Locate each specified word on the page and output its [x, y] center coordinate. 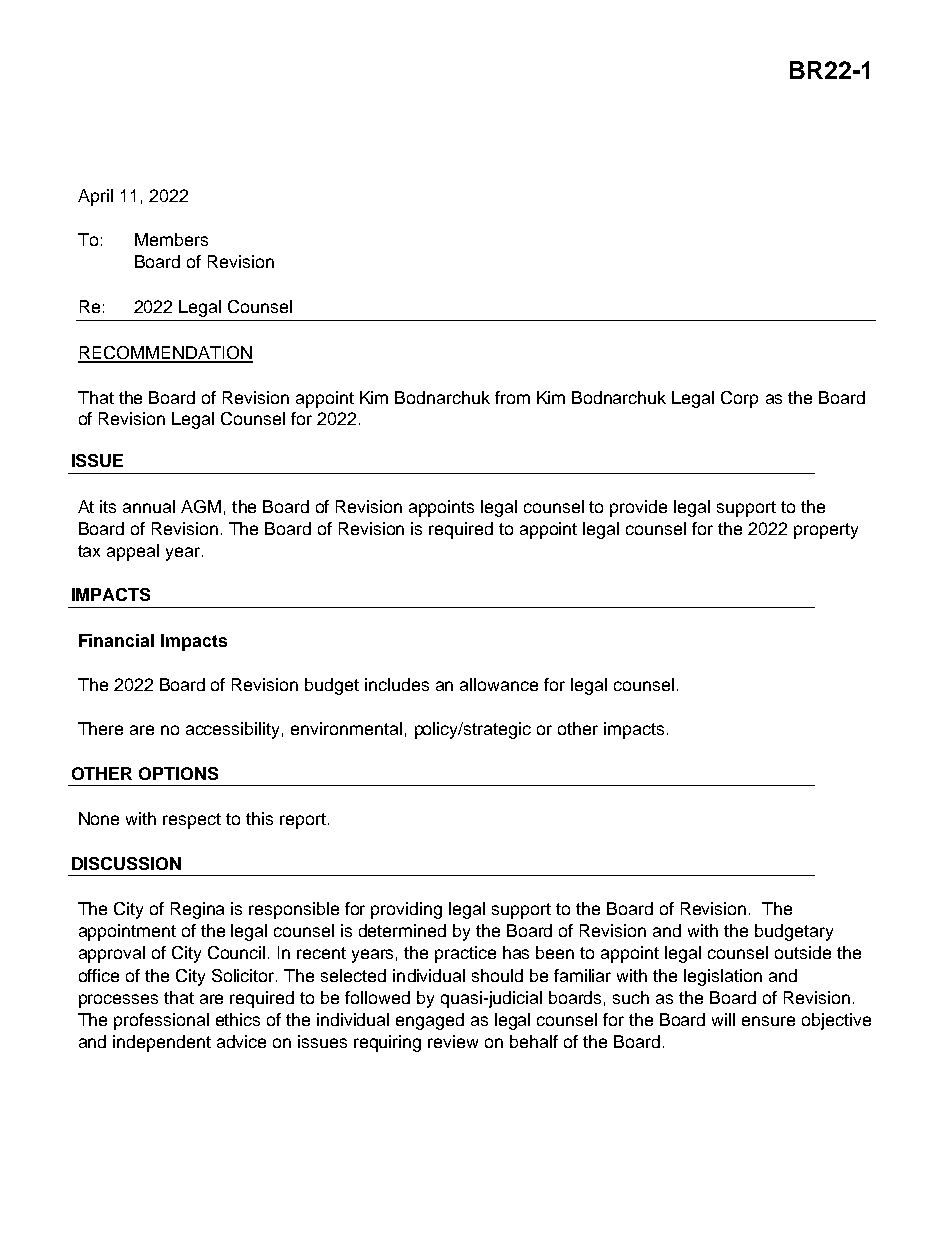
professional [161, 1021]
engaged [430, 1021]
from [512, 397]
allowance [499, 684]
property [826, 531]
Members [171, 239]
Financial [116, 640]
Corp [739, 399]
